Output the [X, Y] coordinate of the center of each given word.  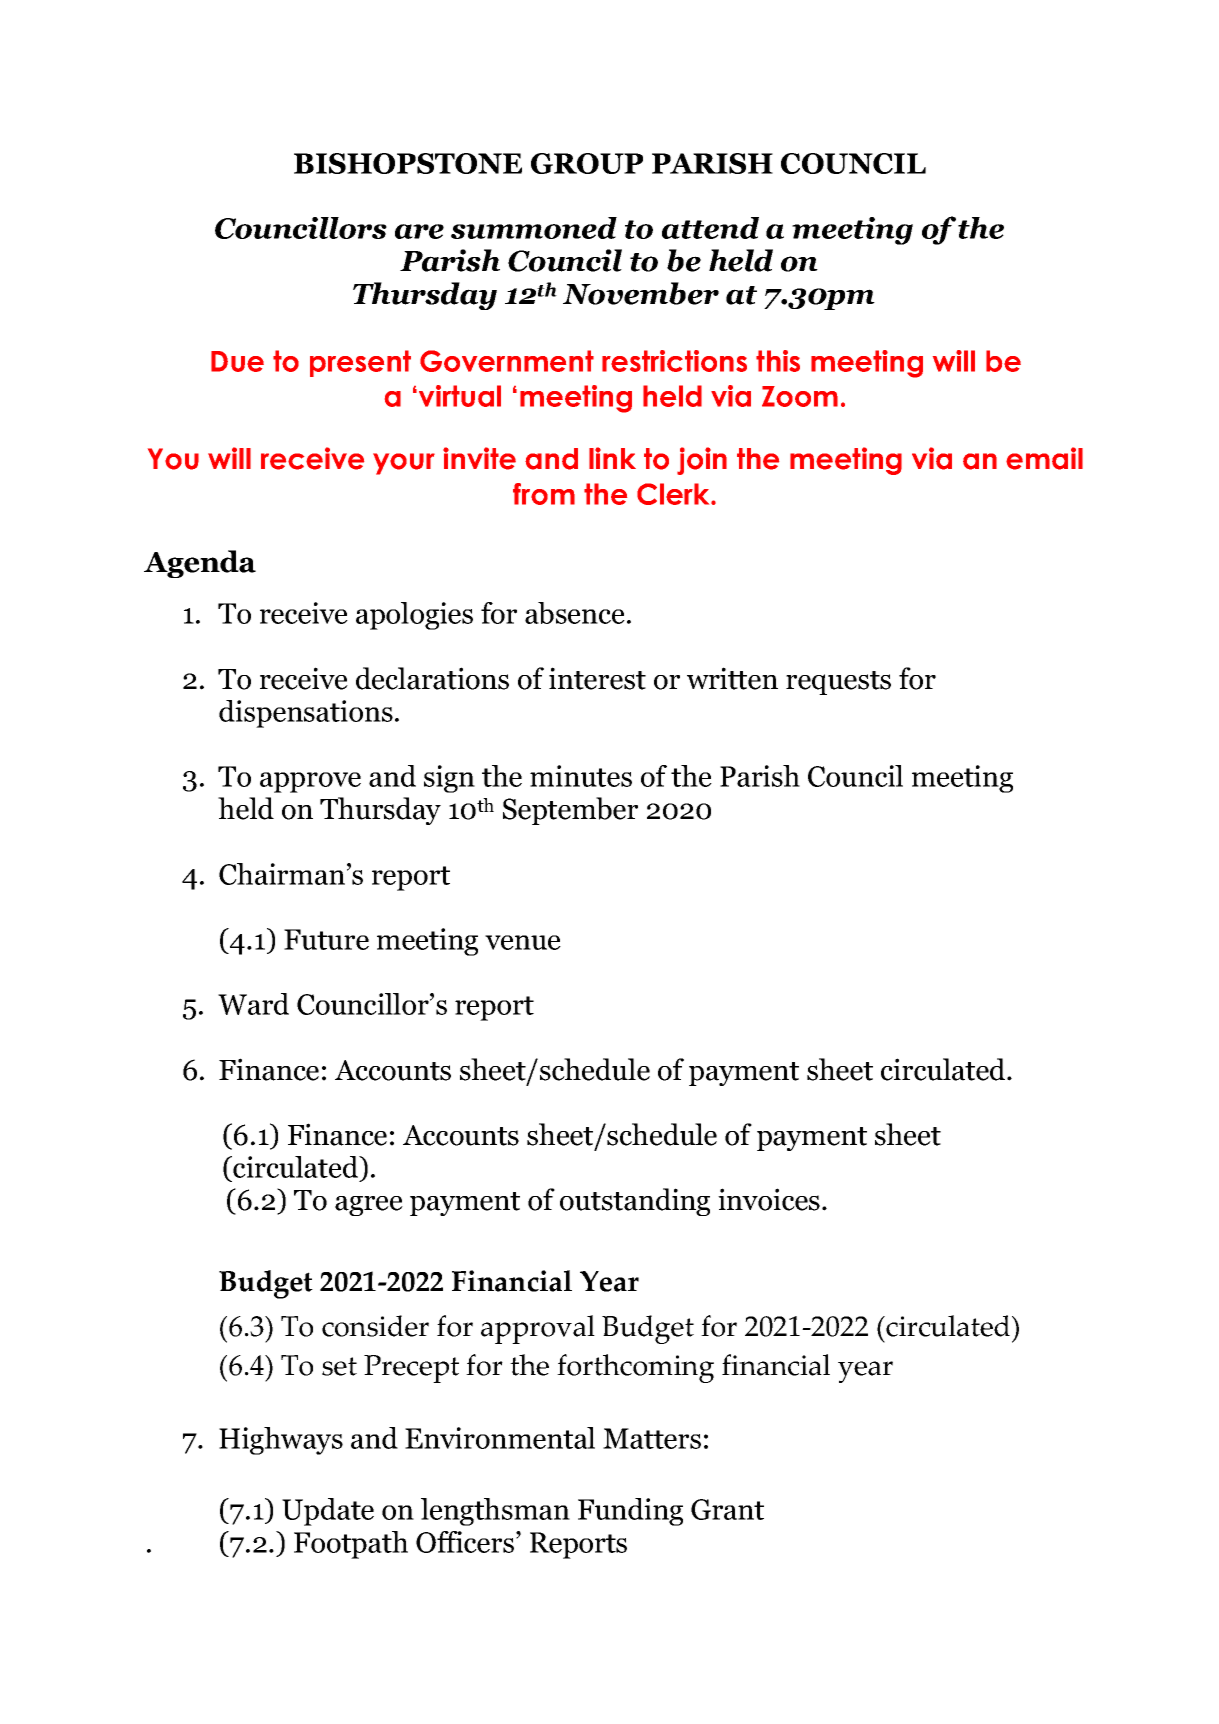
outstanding [635, 1202]
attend [710, 228]
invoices [769, 1199]
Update [328, 1512]
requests [838, 683]
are [419, 231]
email [1044, 458]
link [612, 458]
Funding [630, 1512]
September [570, 811]
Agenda [200, 564]
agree [369, 1206]
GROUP [587, 163]
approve [310, 782]
